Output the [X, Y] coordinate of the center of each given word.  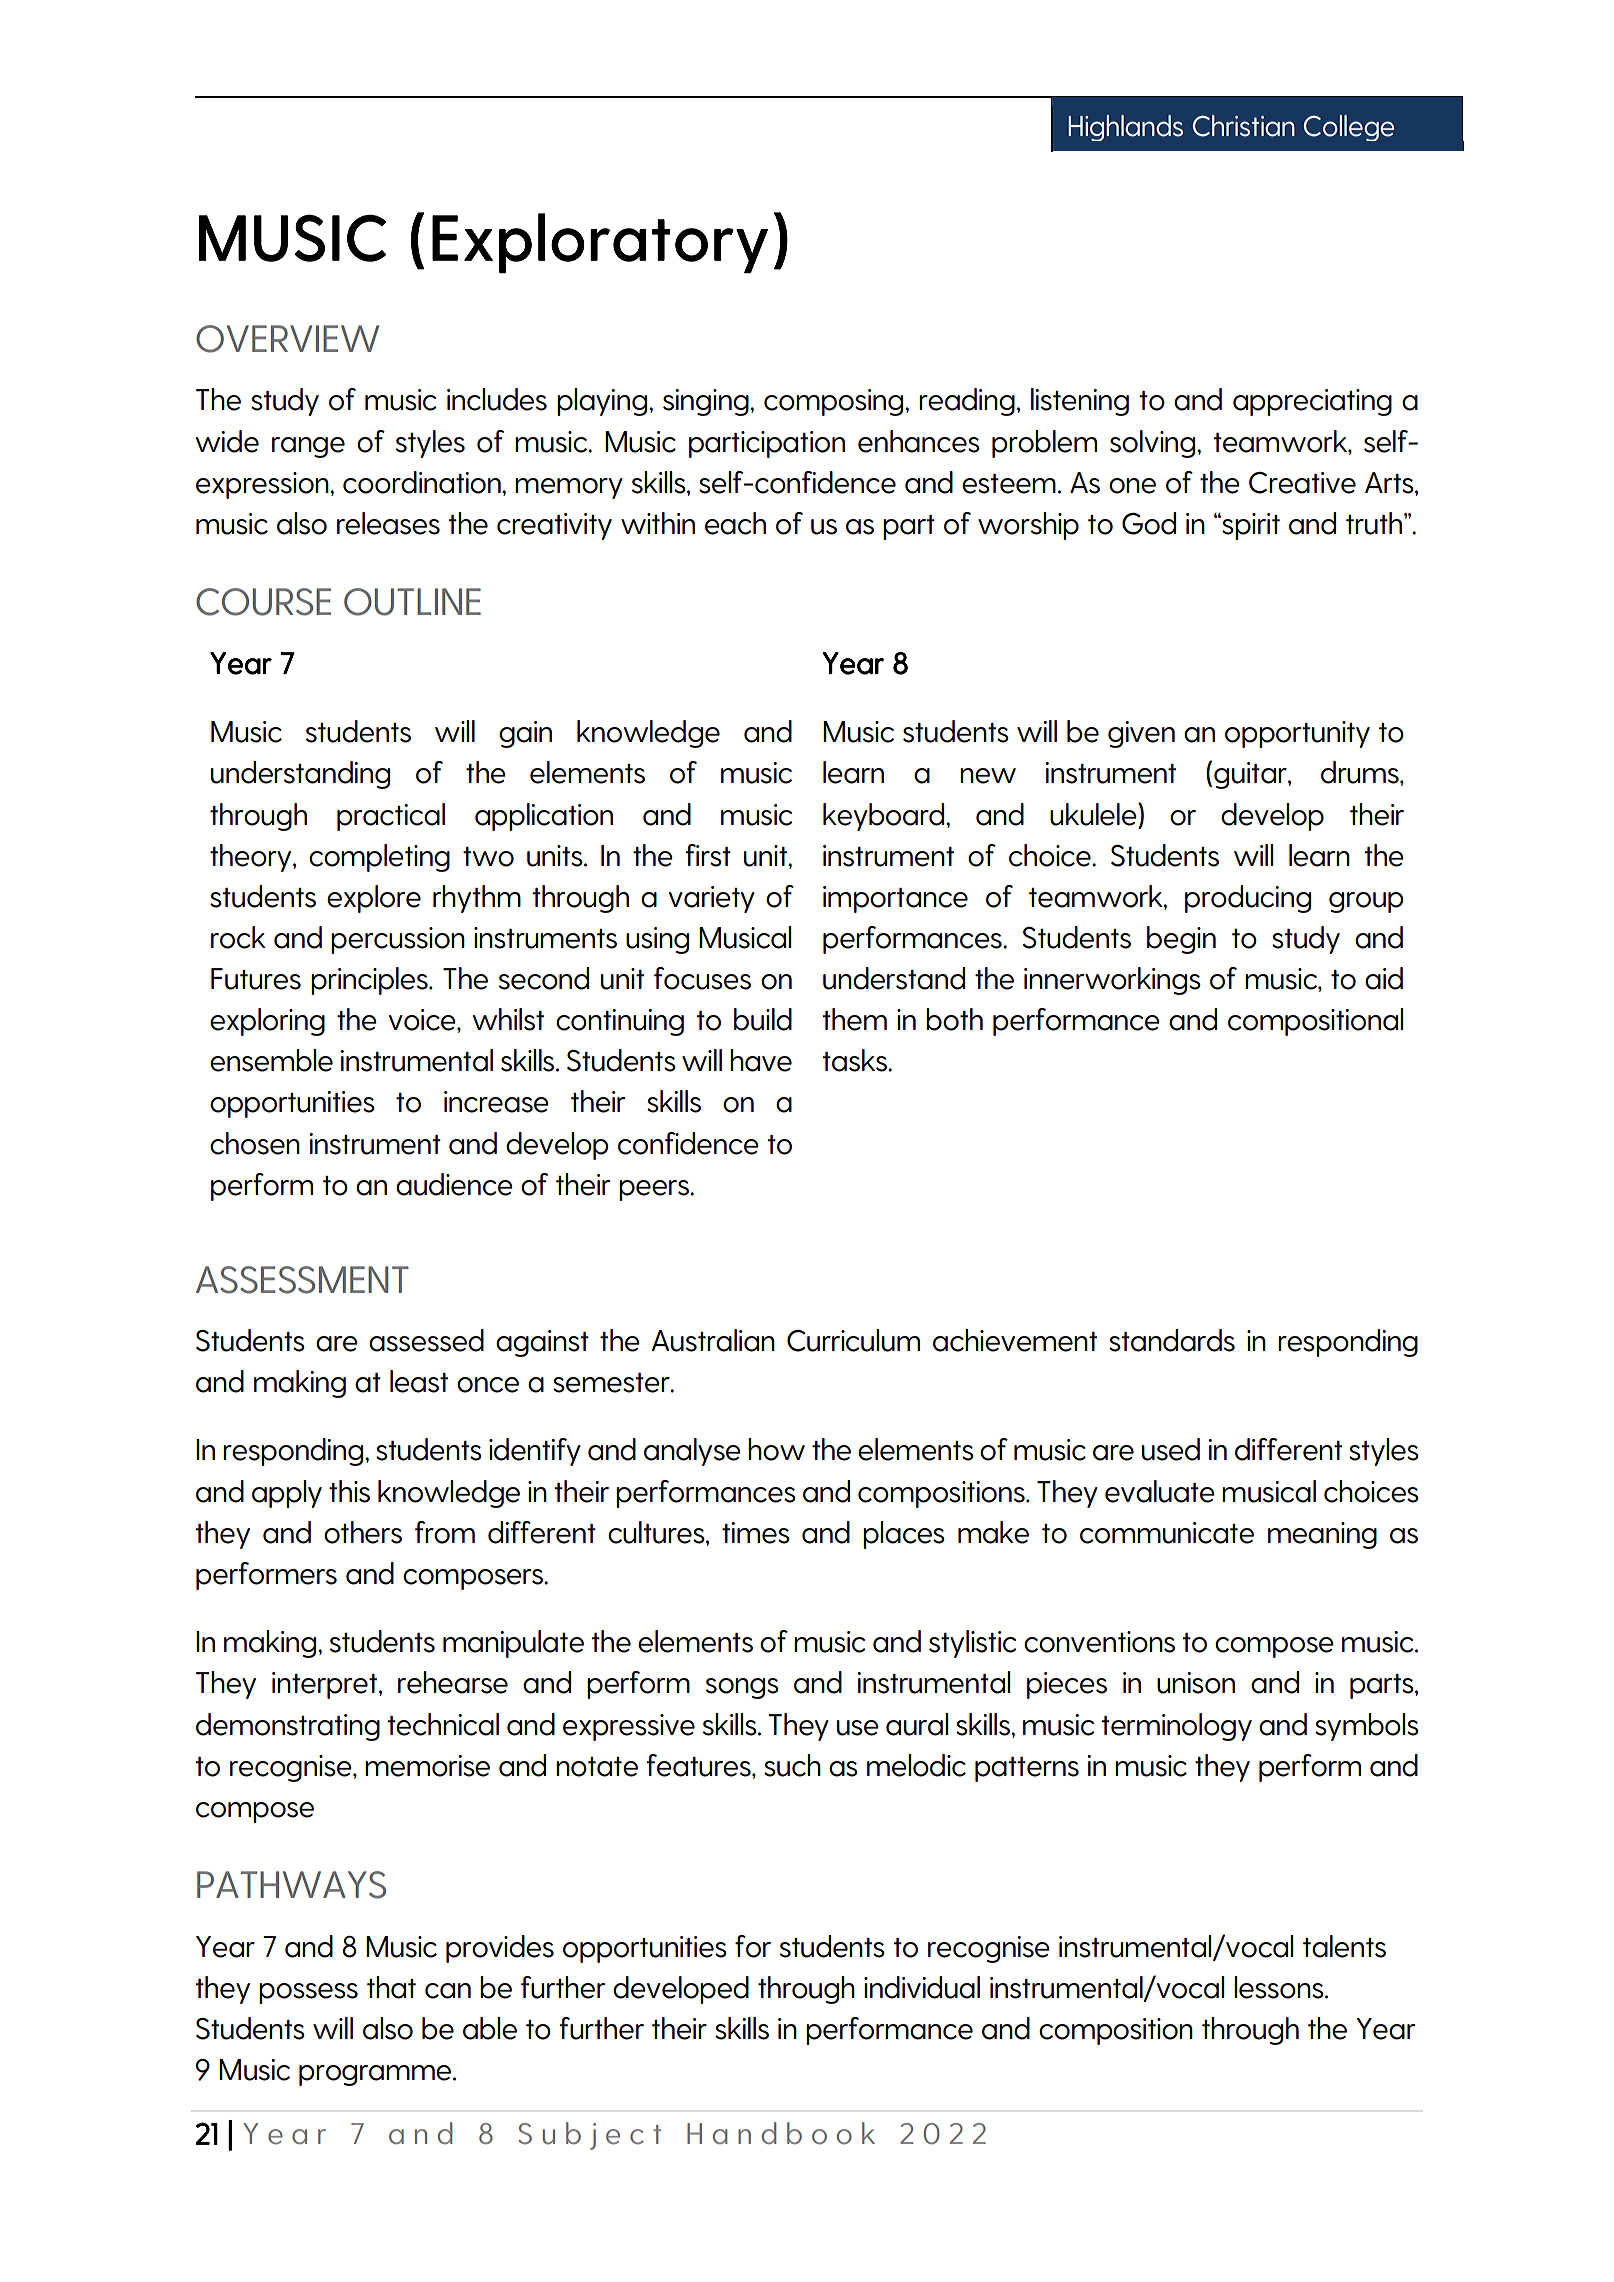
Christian [1244, 126]
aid [1384, 978]
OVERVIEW [287, 339]
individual [922, 1987]
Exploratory [600, 243]
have [761, 1060]
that [391, 1987]
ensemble [271, 1060]
